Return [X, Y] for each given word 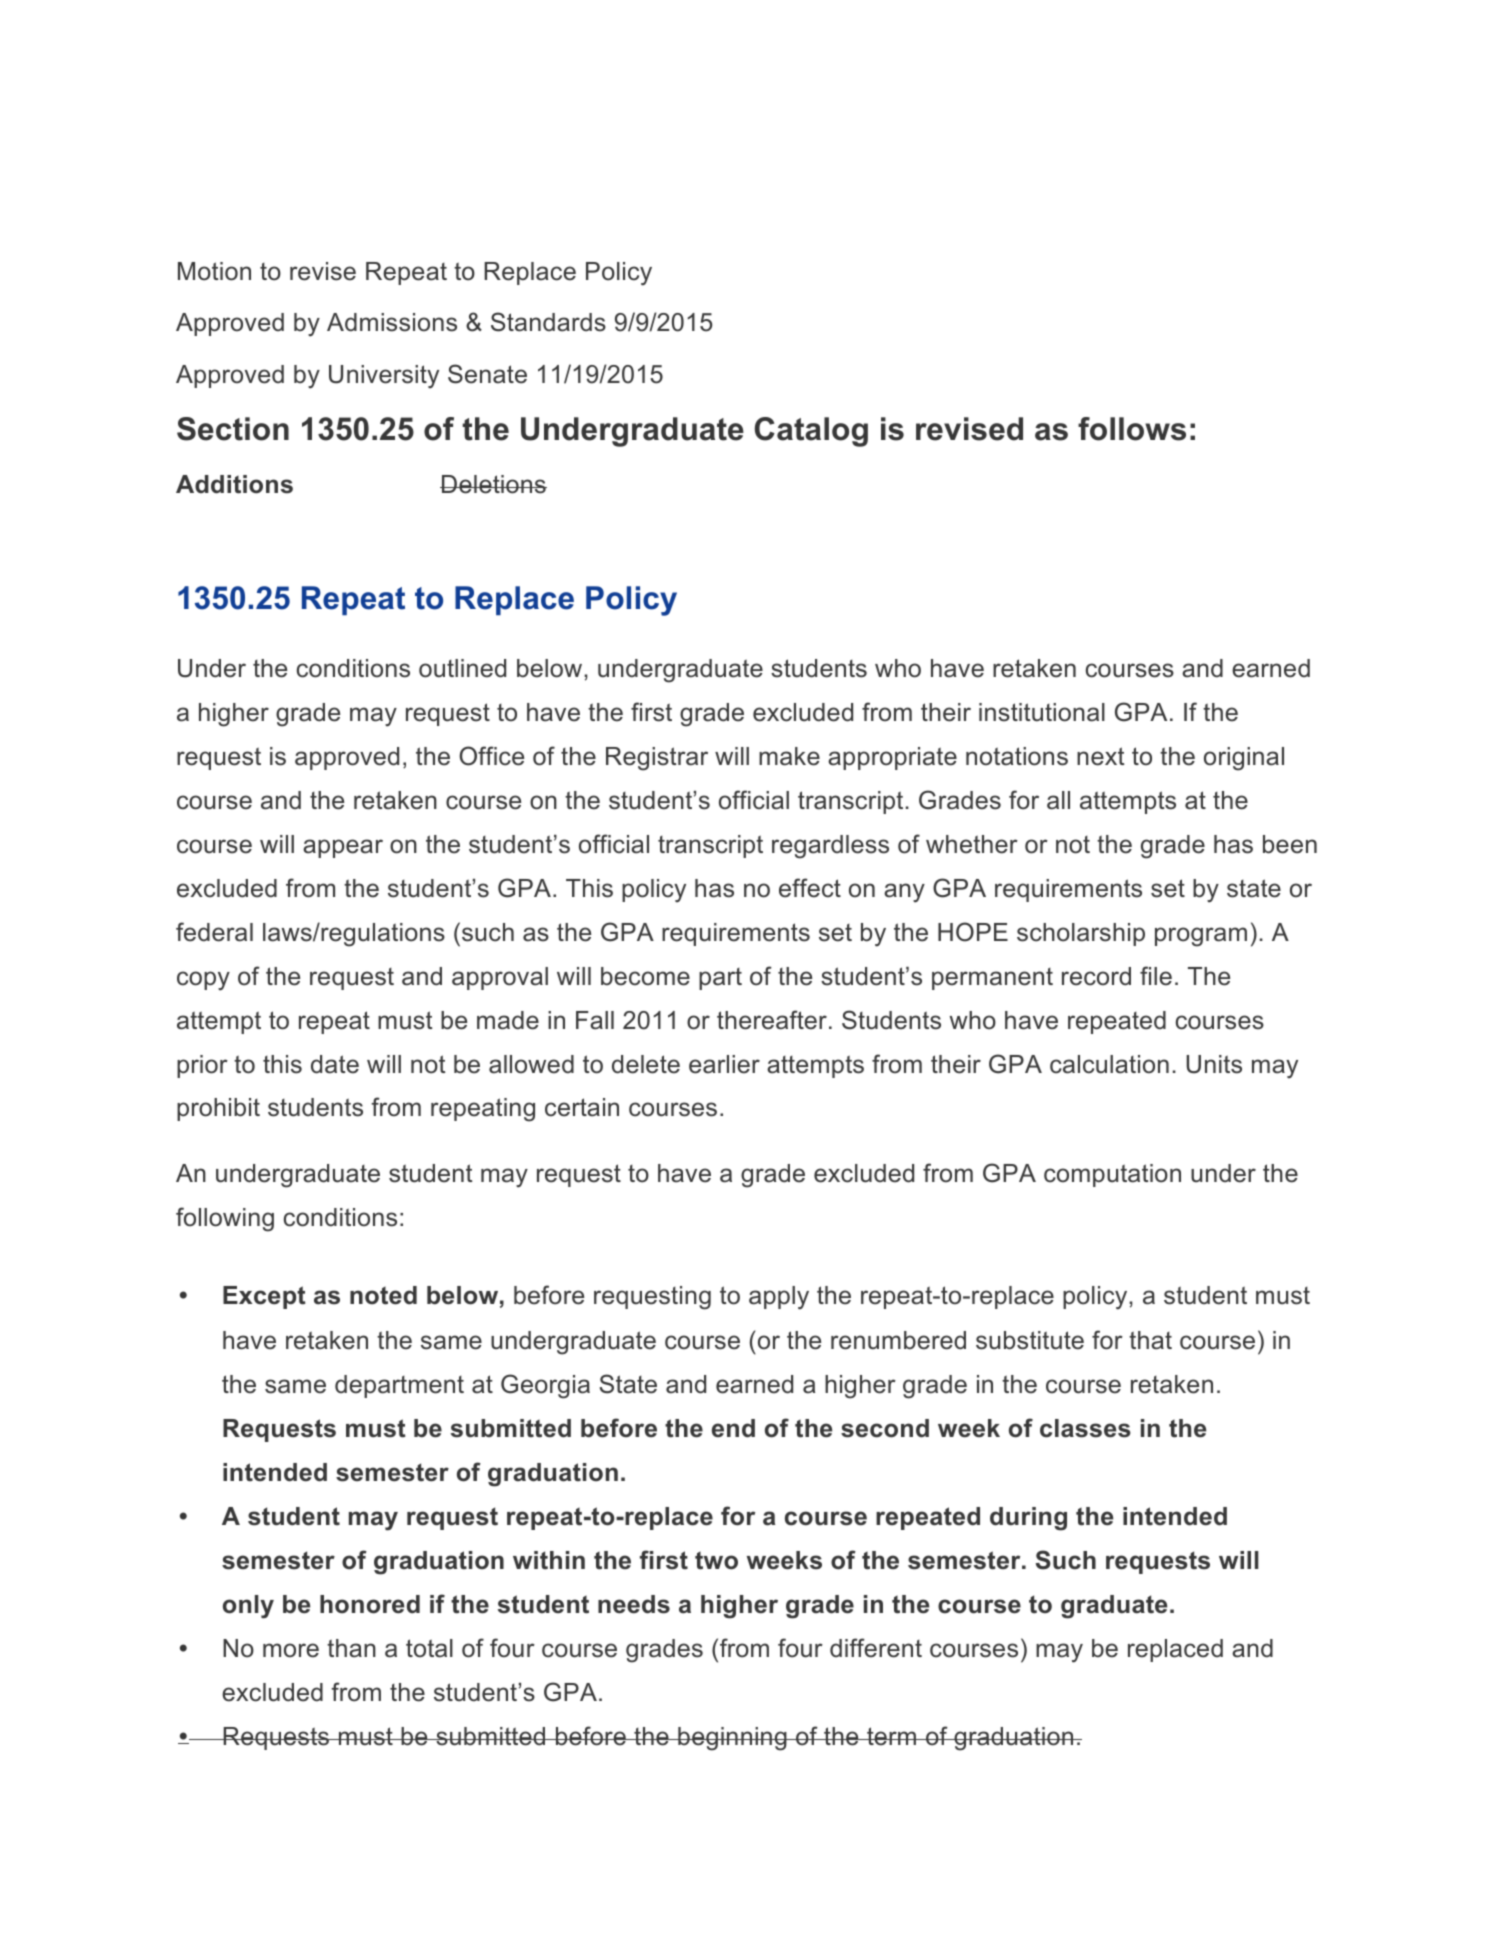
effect [810, 888]
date [335, 1064]
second [885, 1428]
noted [383, 1295]
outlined [462, 668]
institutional [1042, 712]
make [789, 756]
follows [1132, 429]
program [1201, 937]
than [351, 1648]
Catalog [811, 432]
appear [343, 848]
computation [1112, 1175]
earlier [724, 1064]
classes [1085, 1428]
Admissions [392, 322]
